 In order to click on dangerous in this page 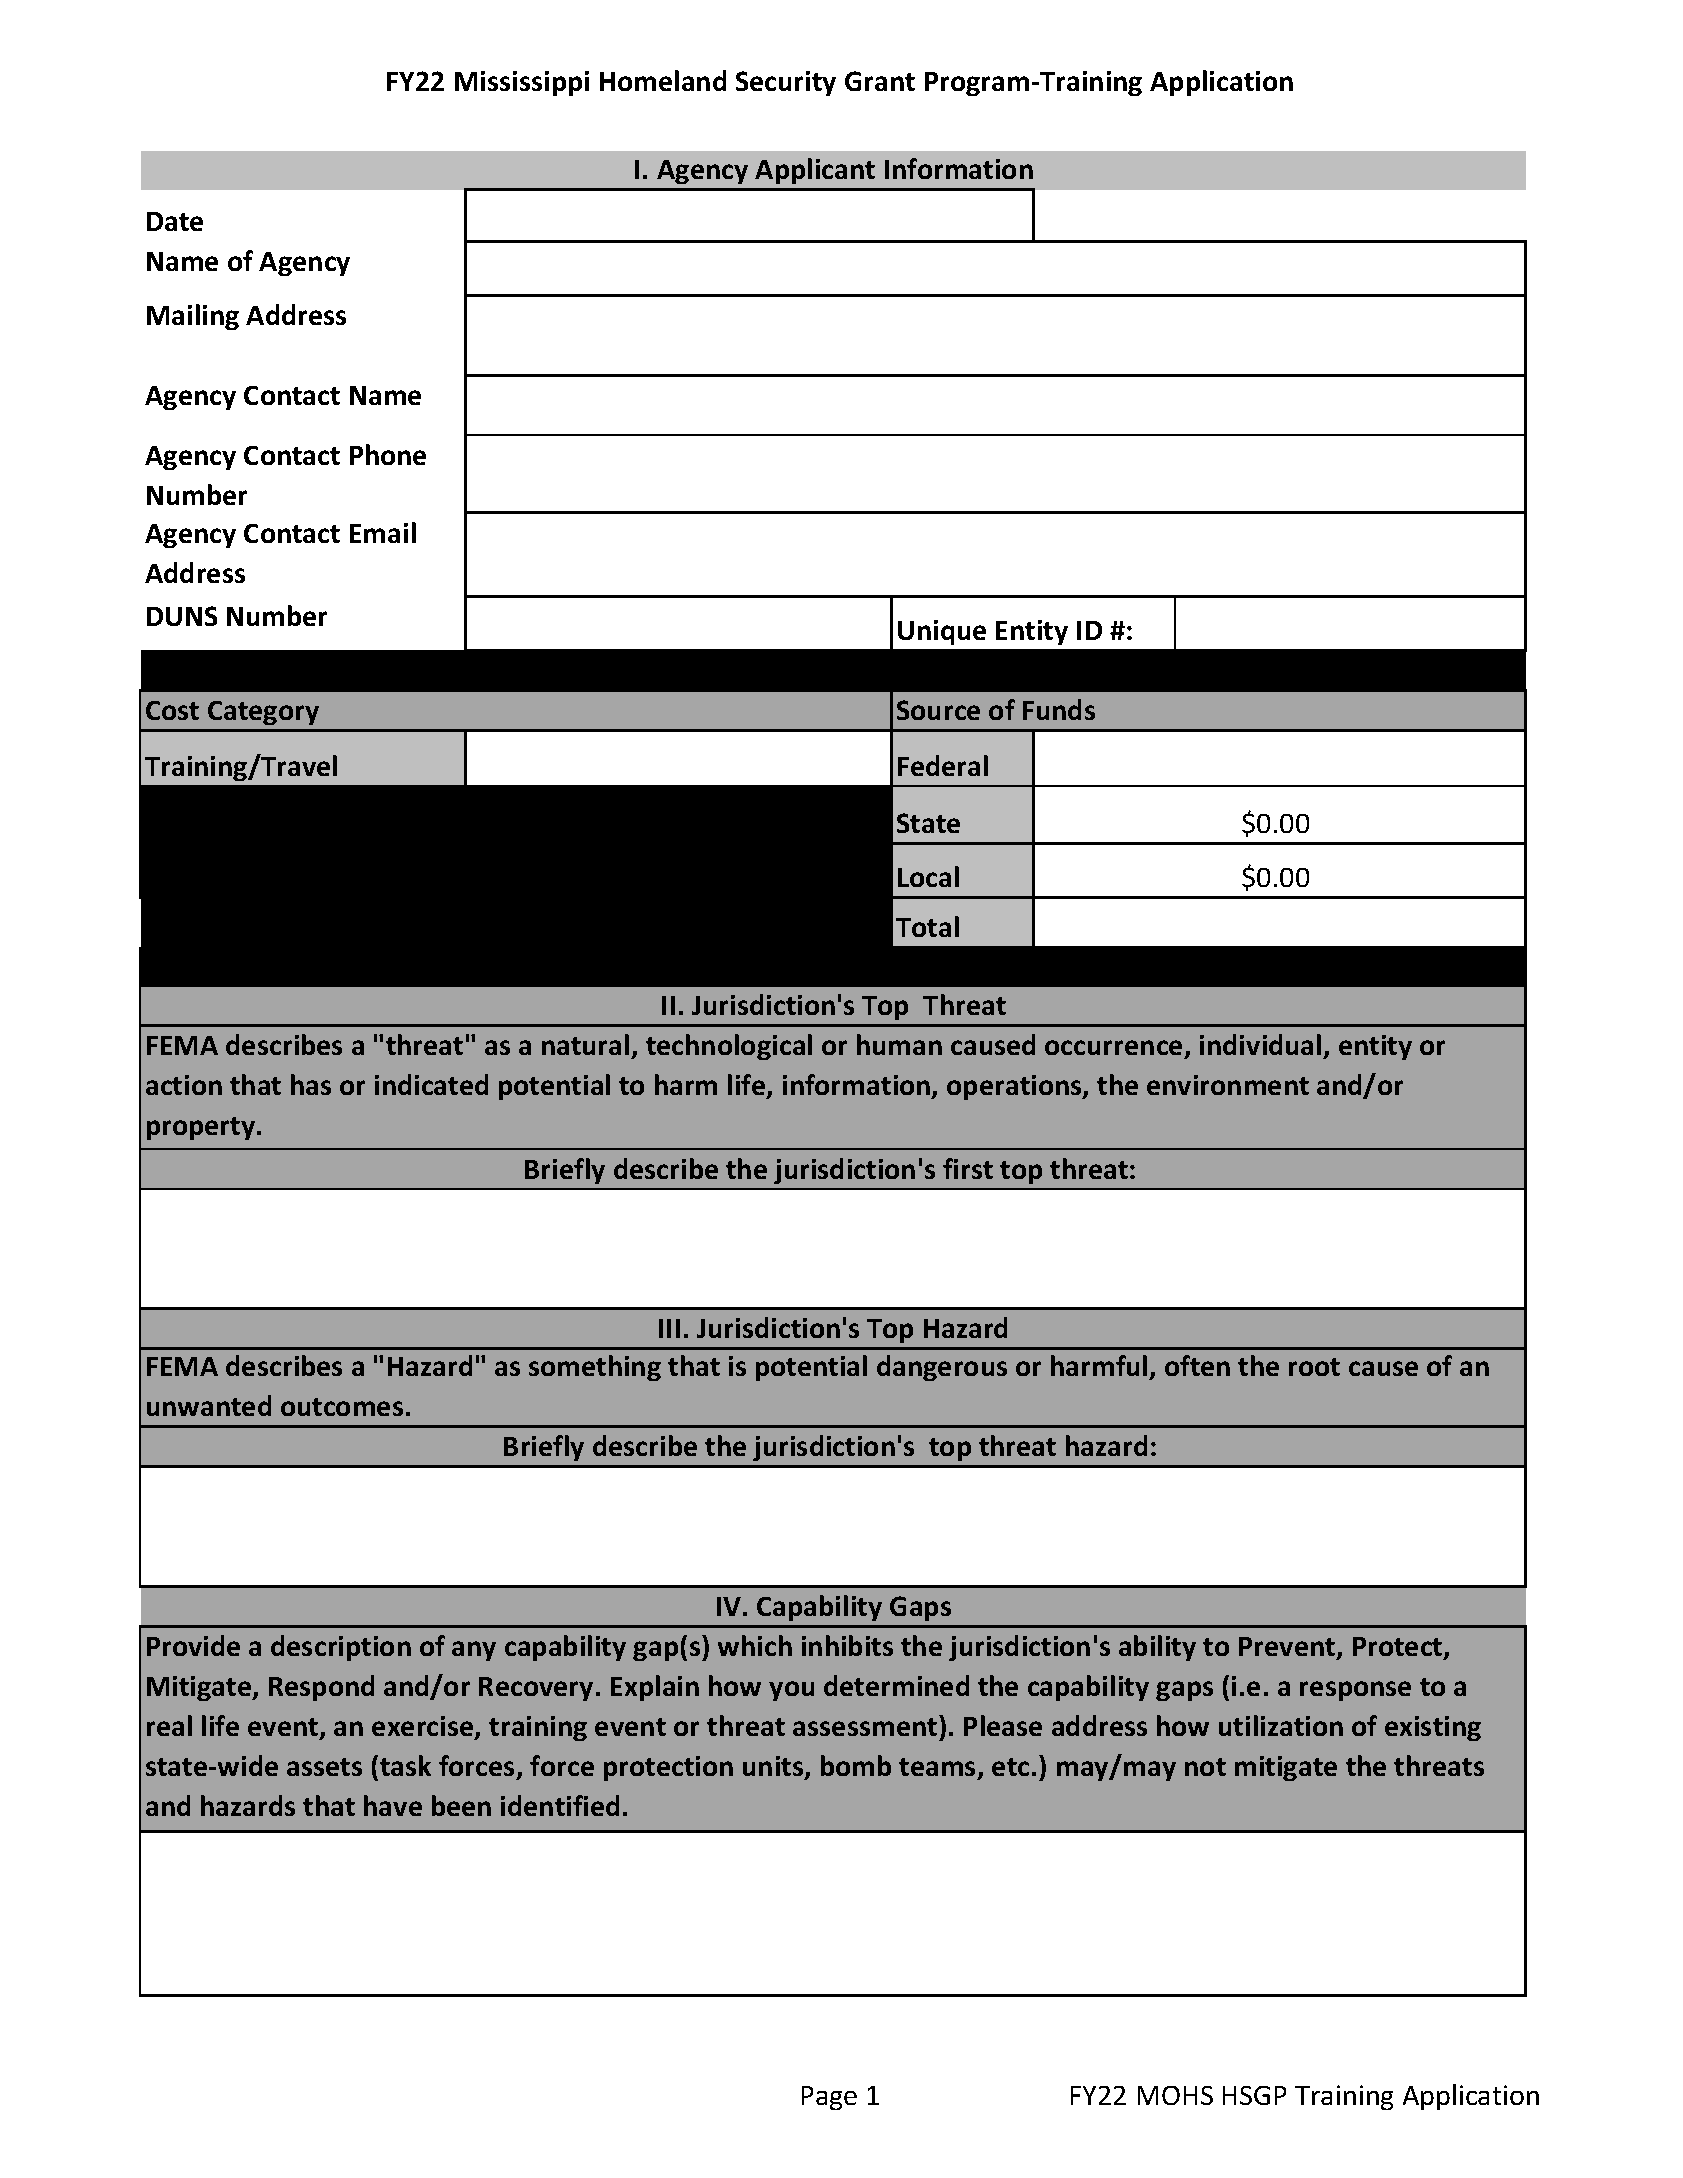, I will do `click(942, 1368)`.
